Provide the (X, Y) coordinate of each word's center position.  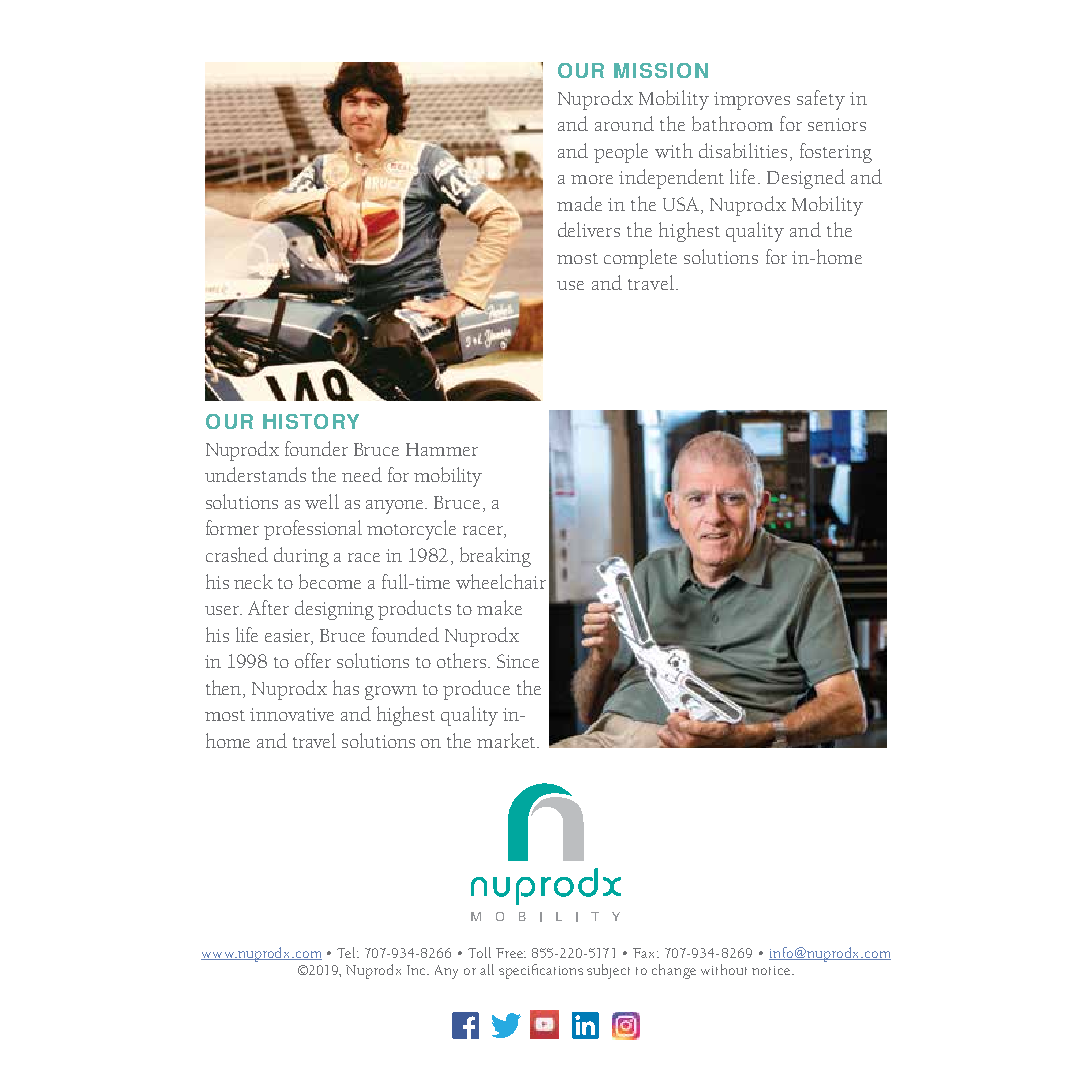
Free (510, 953)
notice (772, 970)
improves (752, 101)
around (624, 123)
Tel (347, 952)
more (592, 179)
